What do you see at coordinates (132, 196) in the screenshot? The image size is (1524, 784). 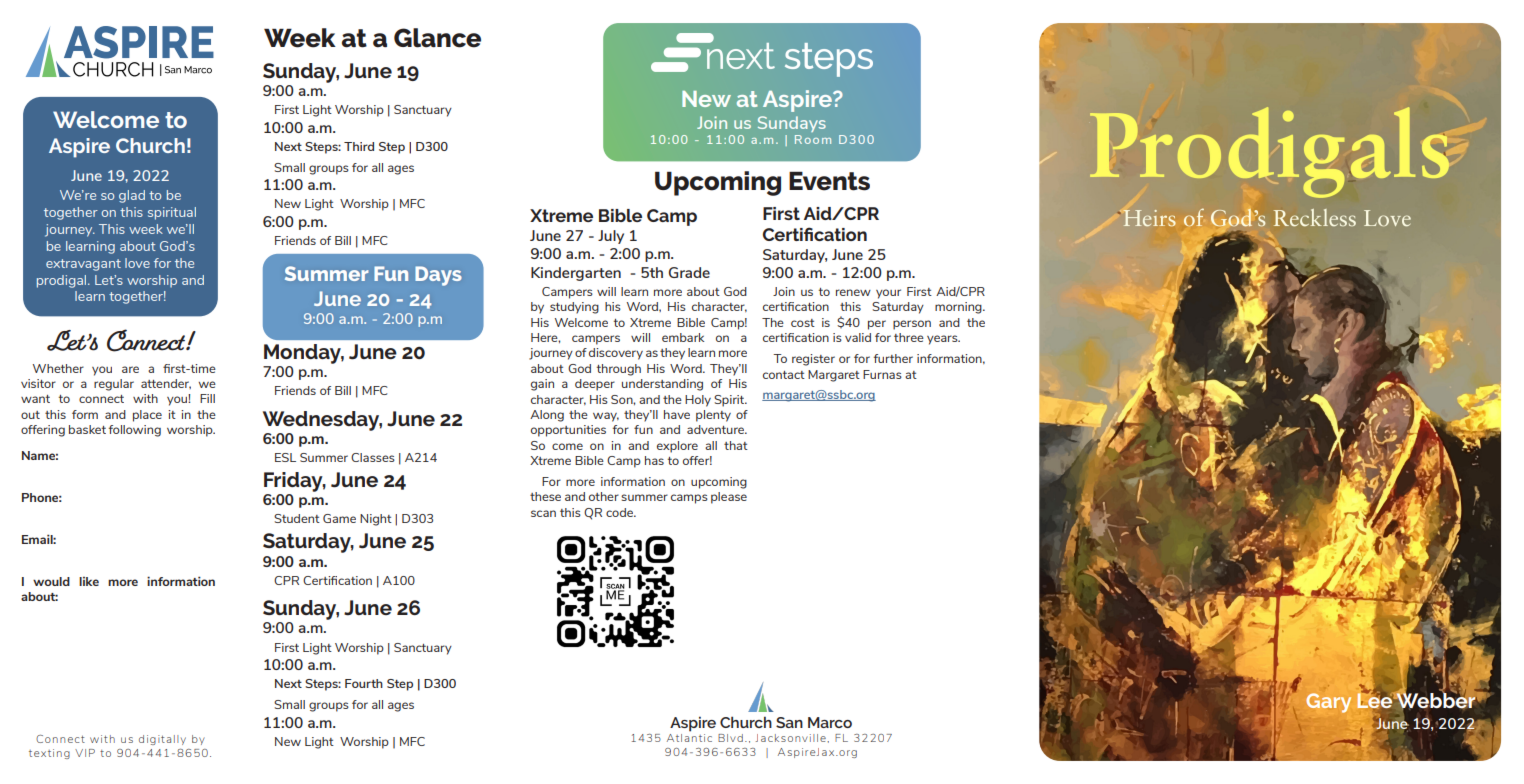 I see `glad` at bounding box center [132, 196].
